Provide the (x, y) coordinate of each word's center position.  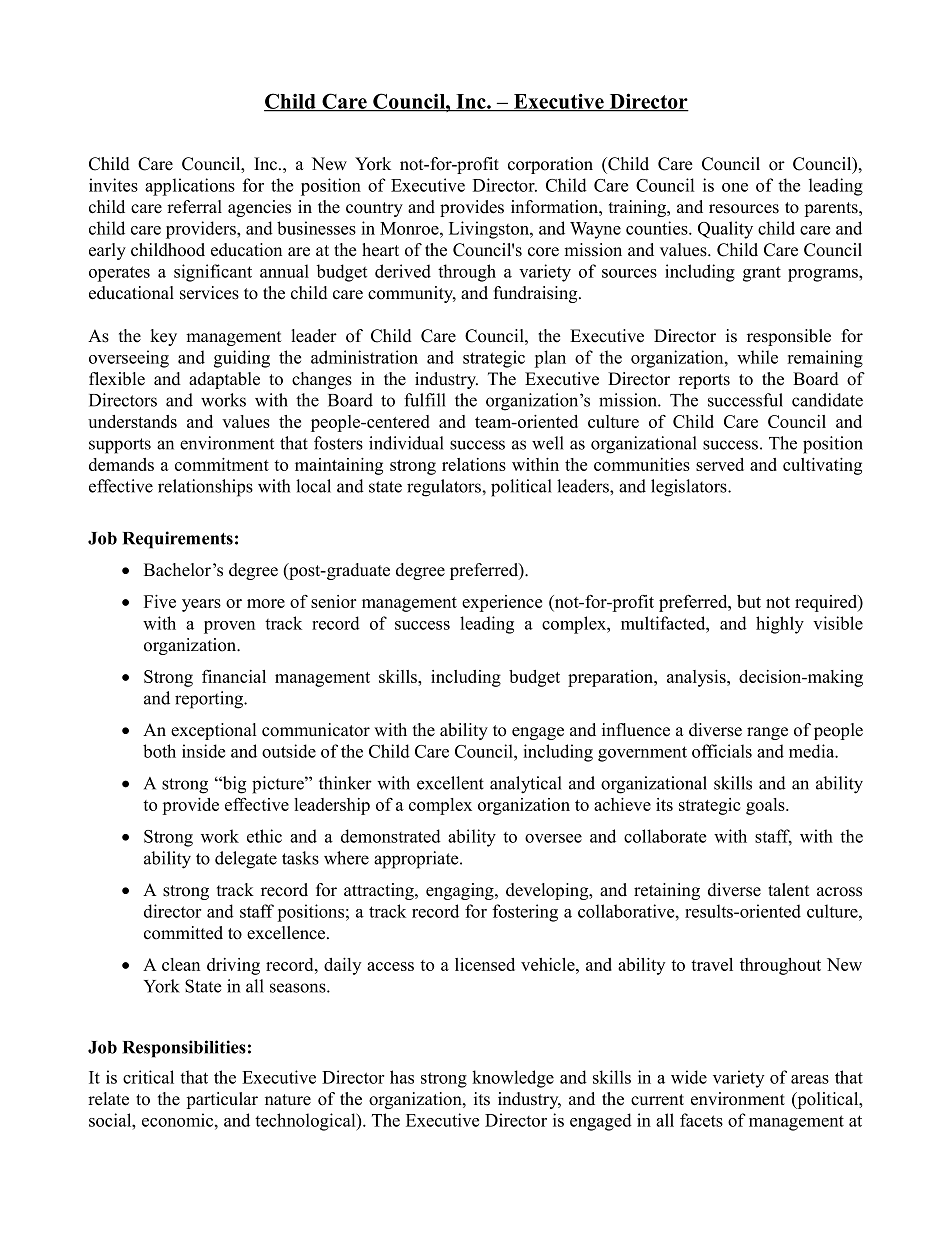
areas (810, 1079)
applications (190, 187)
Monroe (410, 228)
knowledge (513, 1079)
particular (222, 1100)
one (735, 187)
